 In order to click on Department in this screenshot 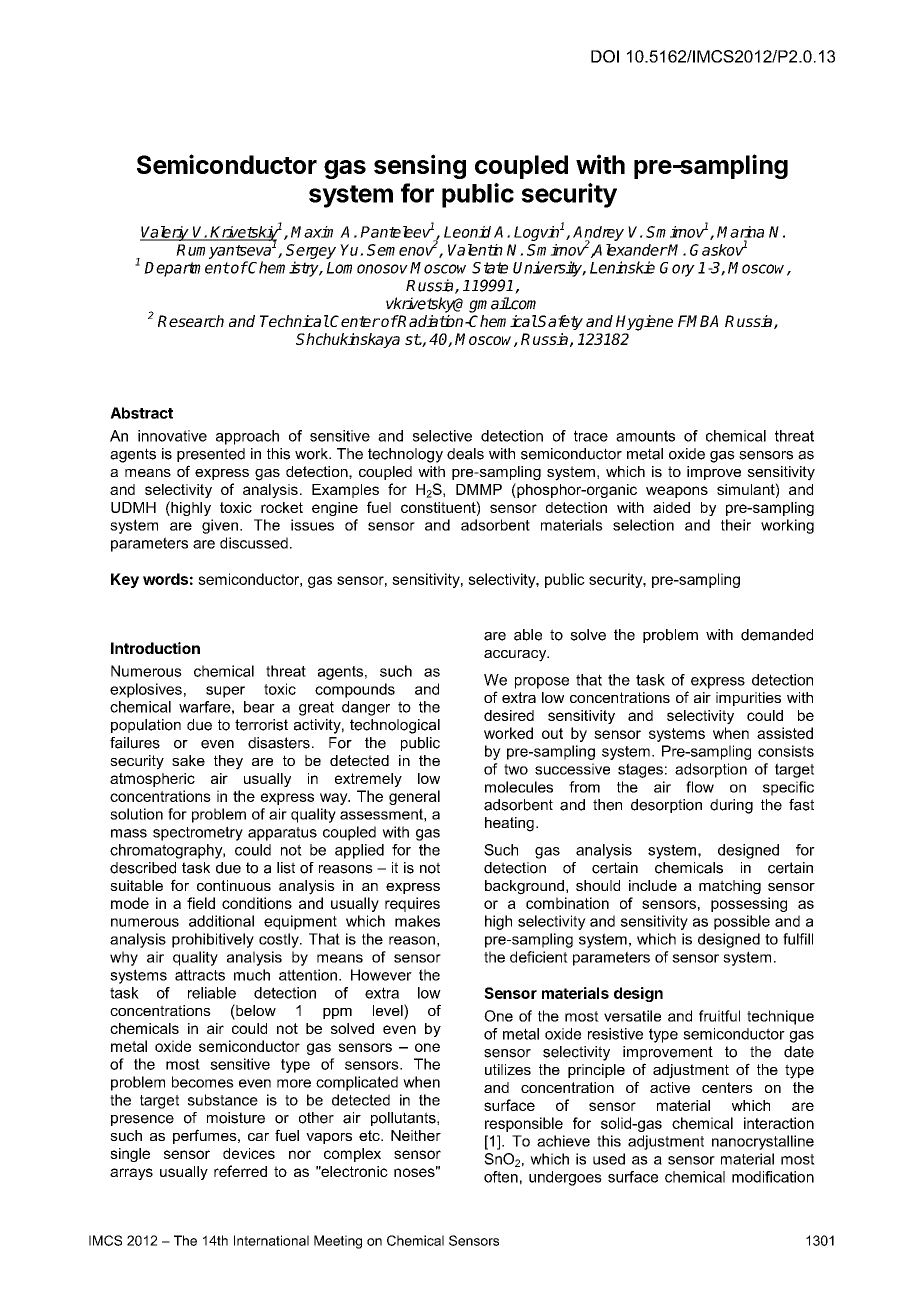, I will do `click(187, 269)`.
